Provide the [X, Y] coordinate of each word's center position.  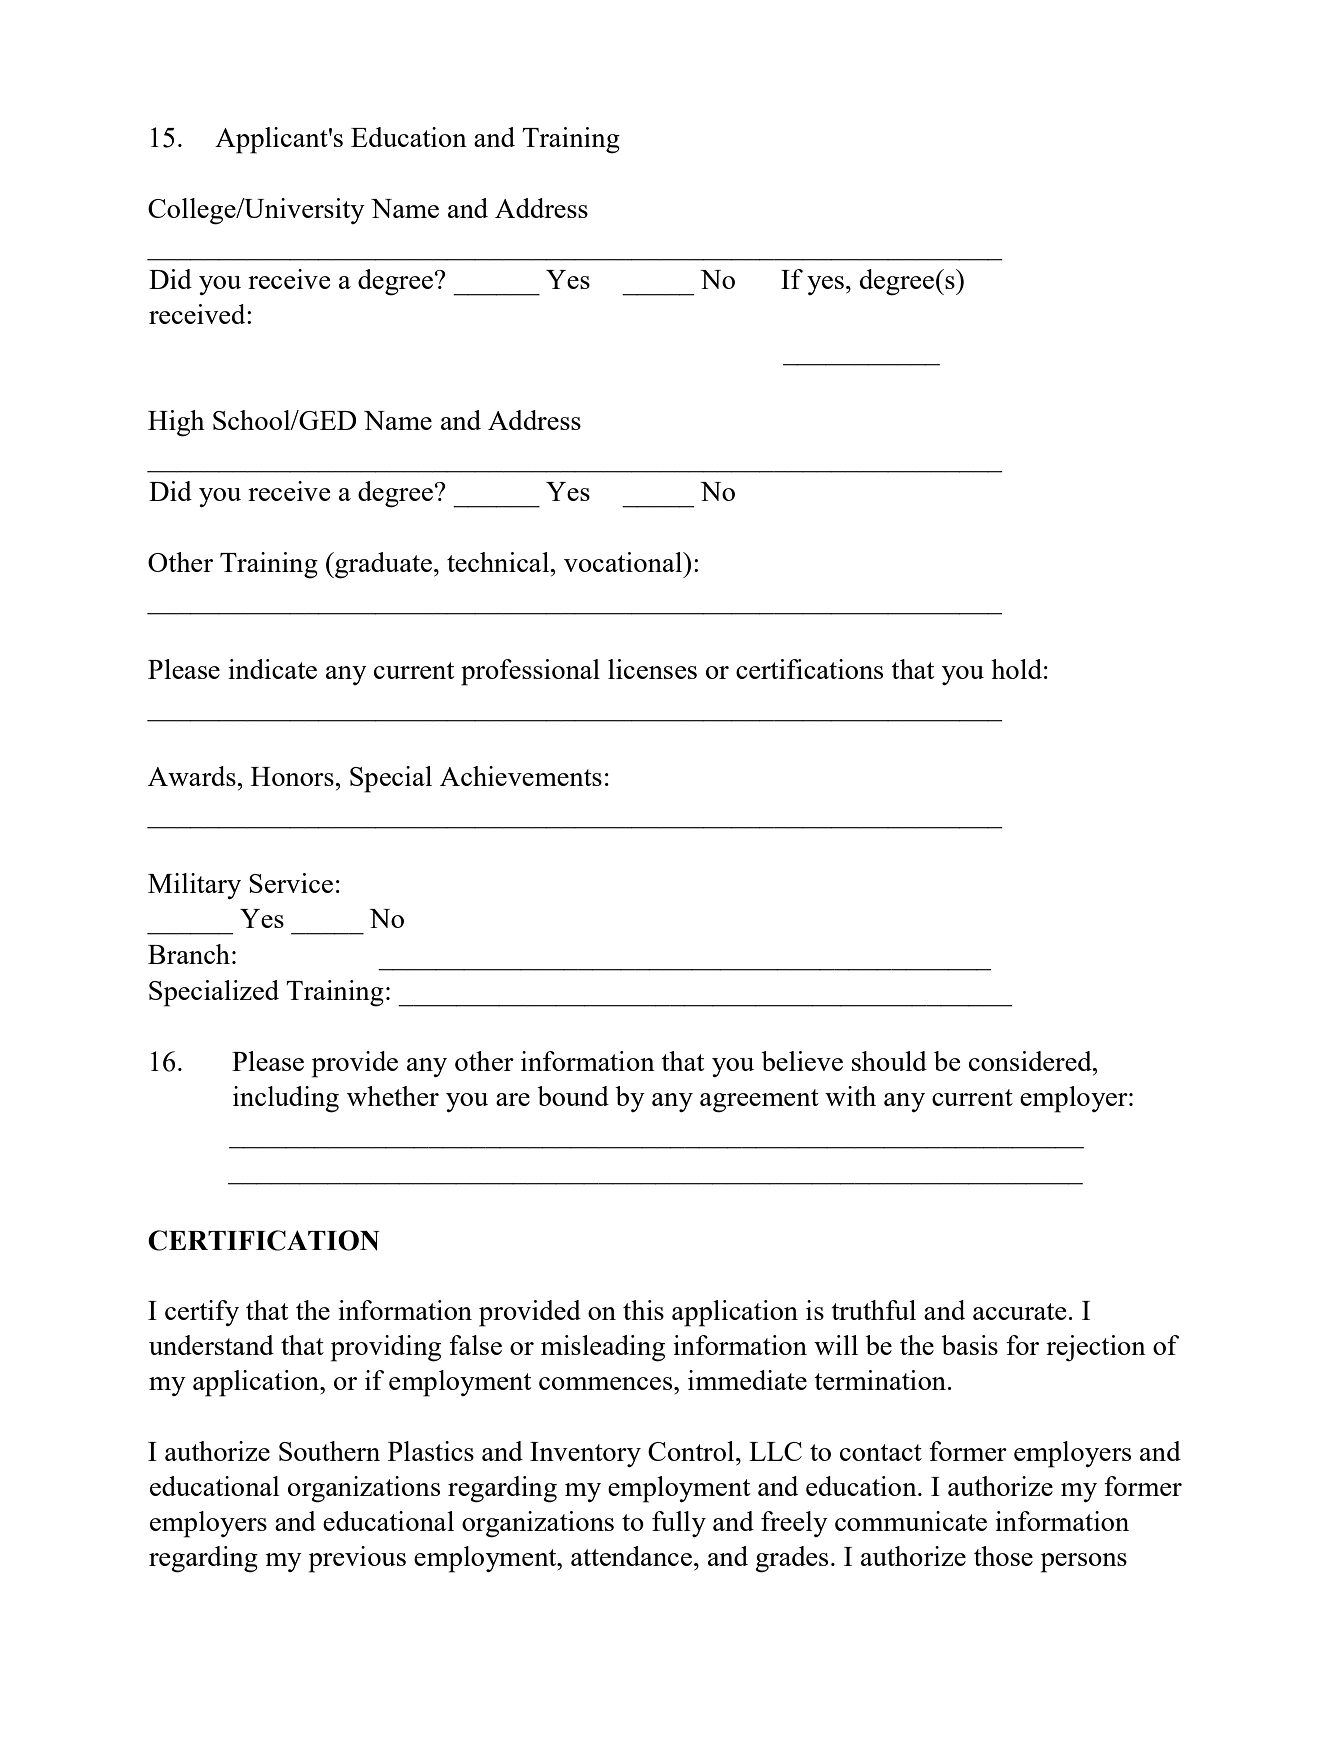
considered [1031, 1061]
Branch [189, 954]
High [176, 423]
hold [1016, 669]
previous [357, 1559]
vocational [624, 562]
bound [573, 1096]
